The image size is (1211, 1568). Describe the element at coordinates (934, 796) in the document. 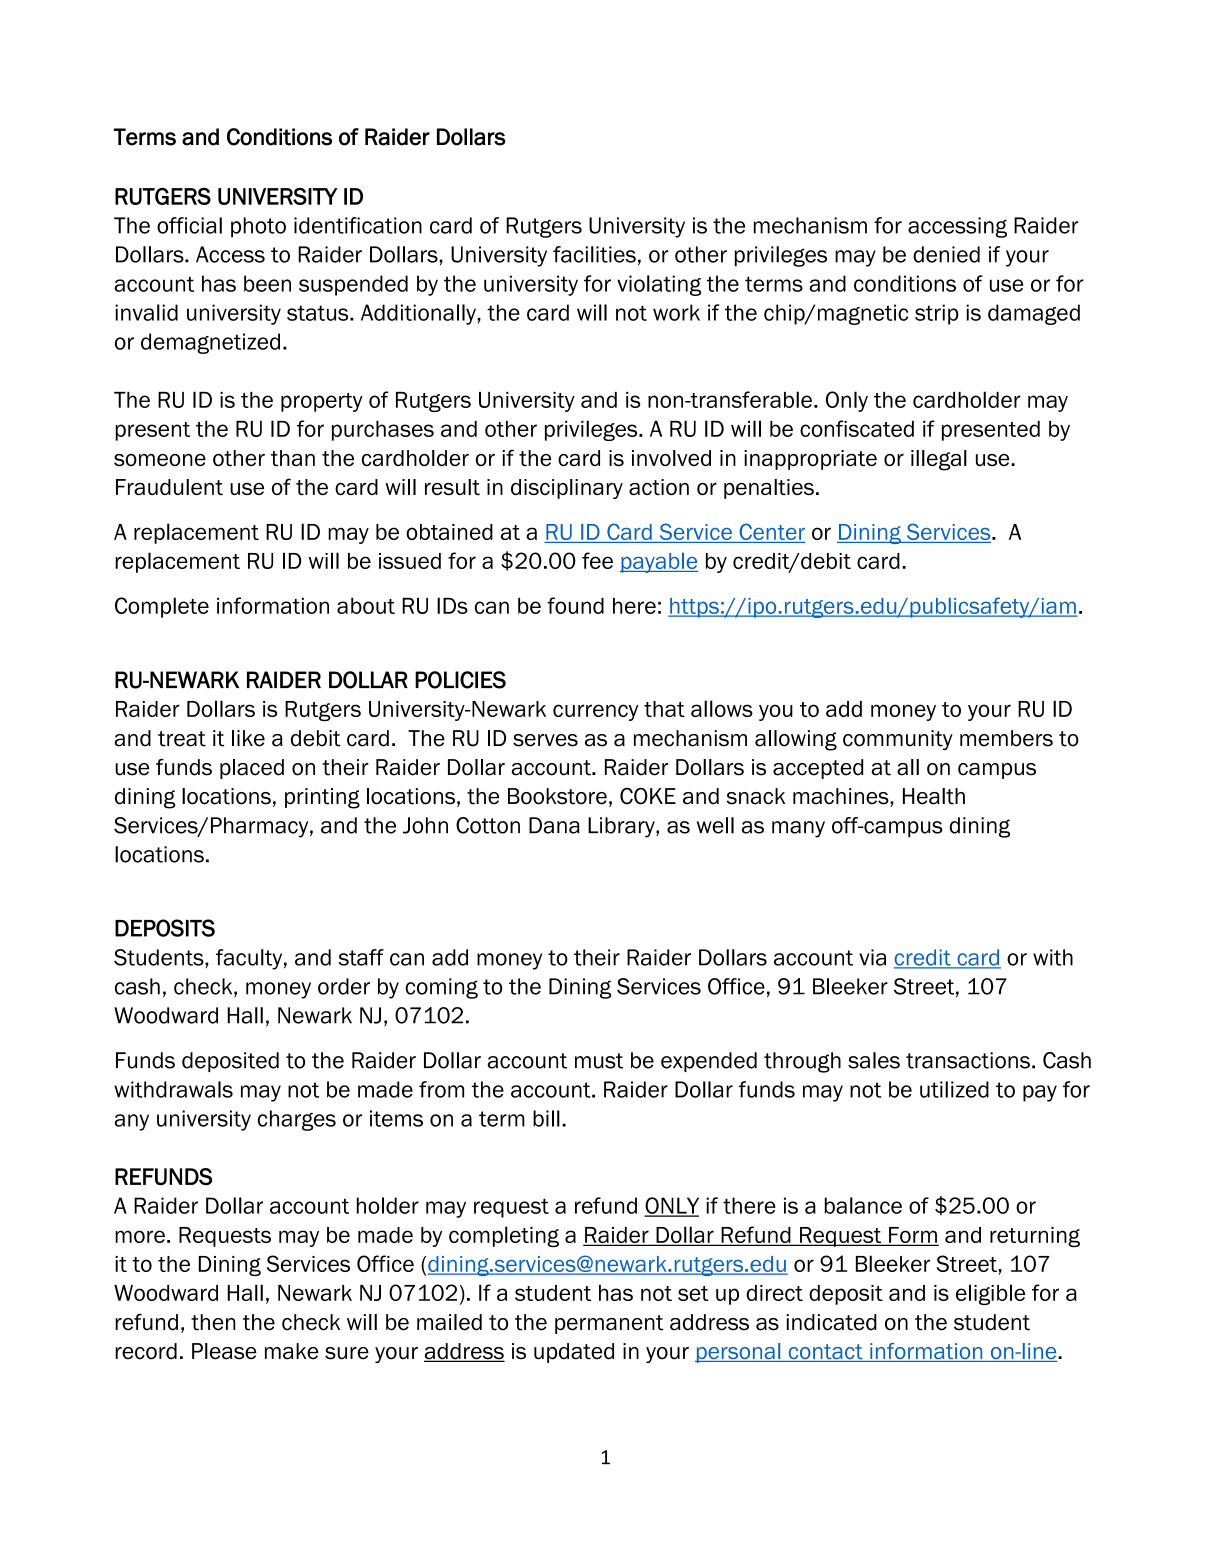

I see `Health` at that location.
